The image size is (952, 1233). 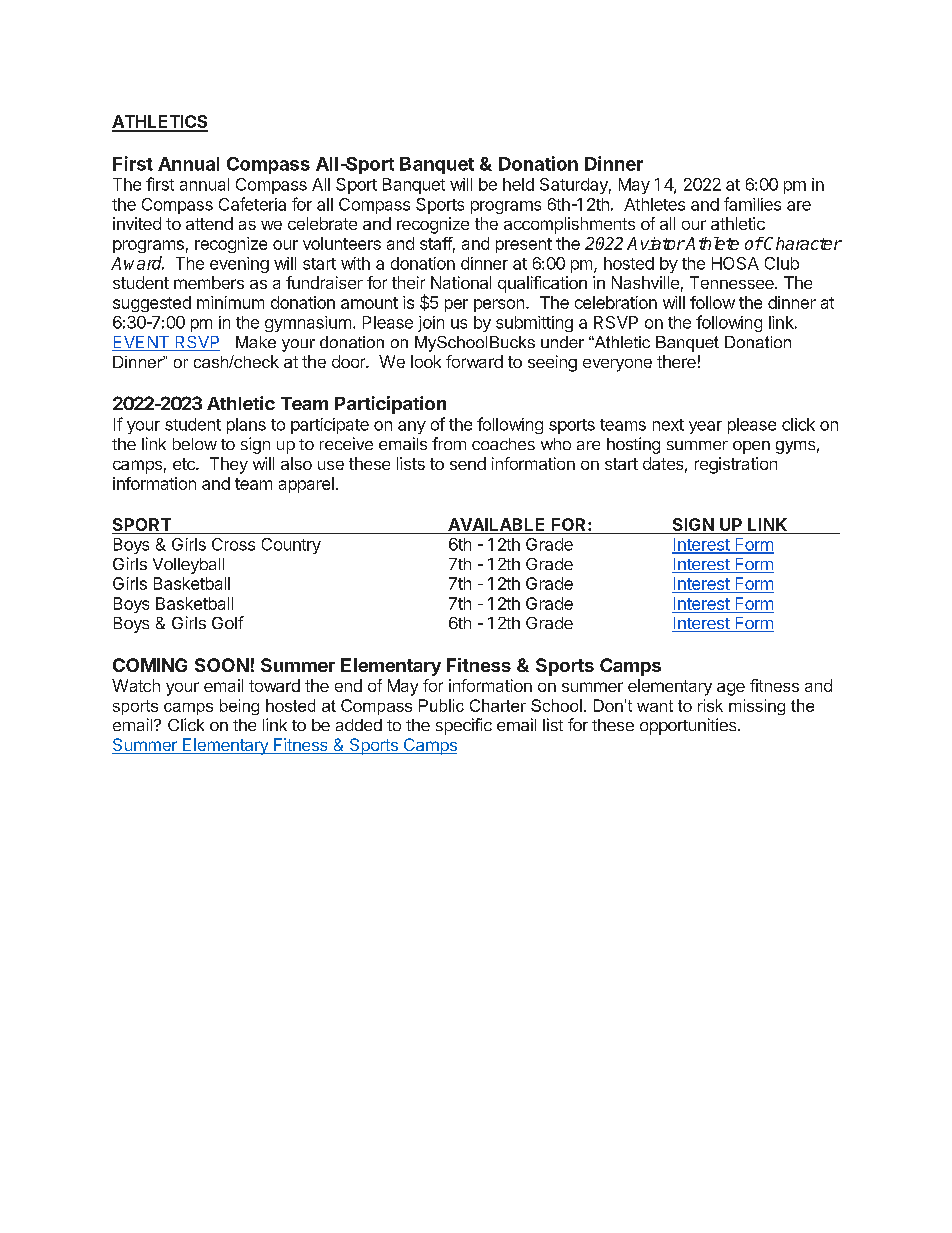 I want to click on send, so click(x=468, y=463).
